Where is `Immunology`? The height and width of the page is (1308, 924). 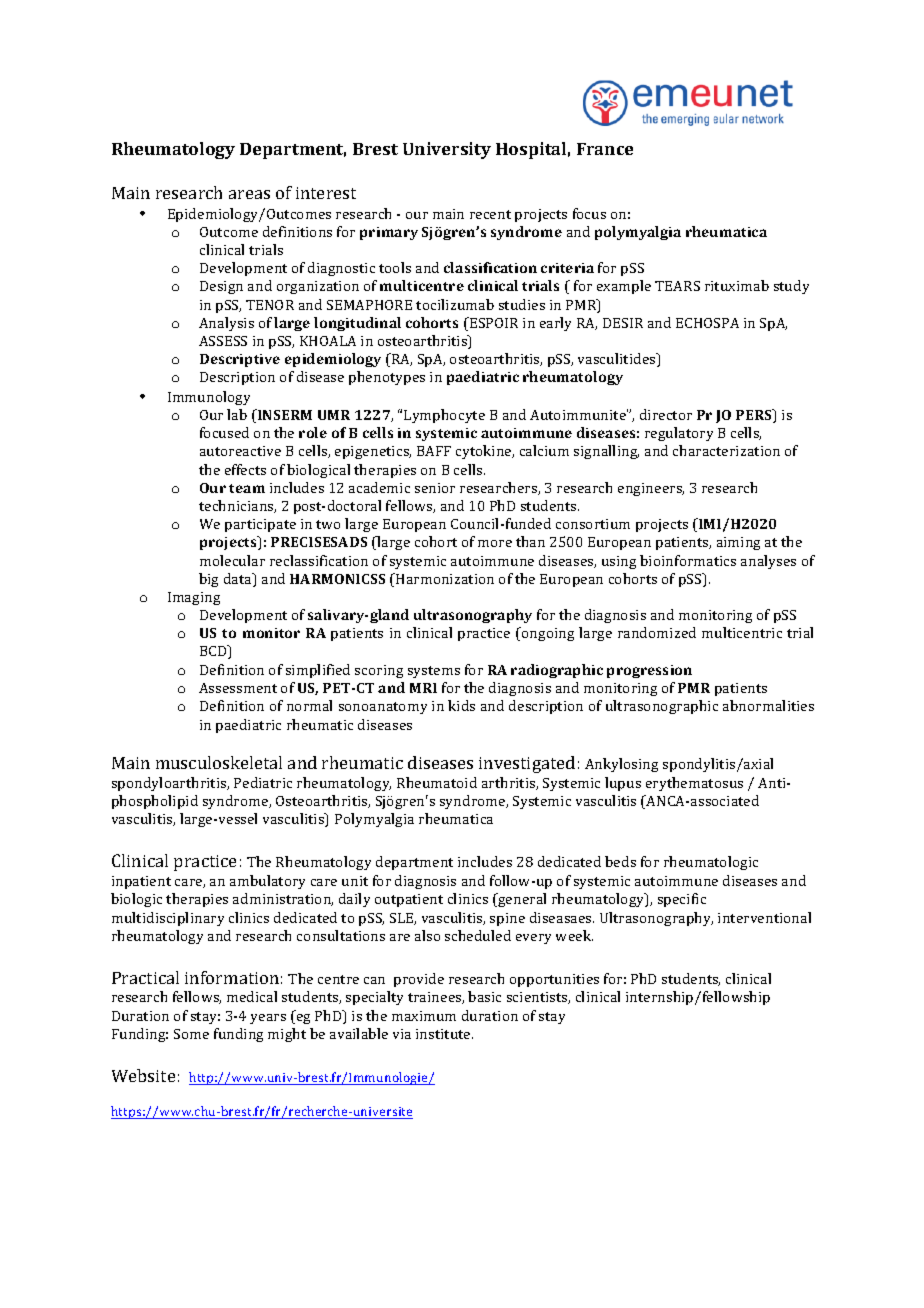 Immunology is located at coordinates (209, 398).
